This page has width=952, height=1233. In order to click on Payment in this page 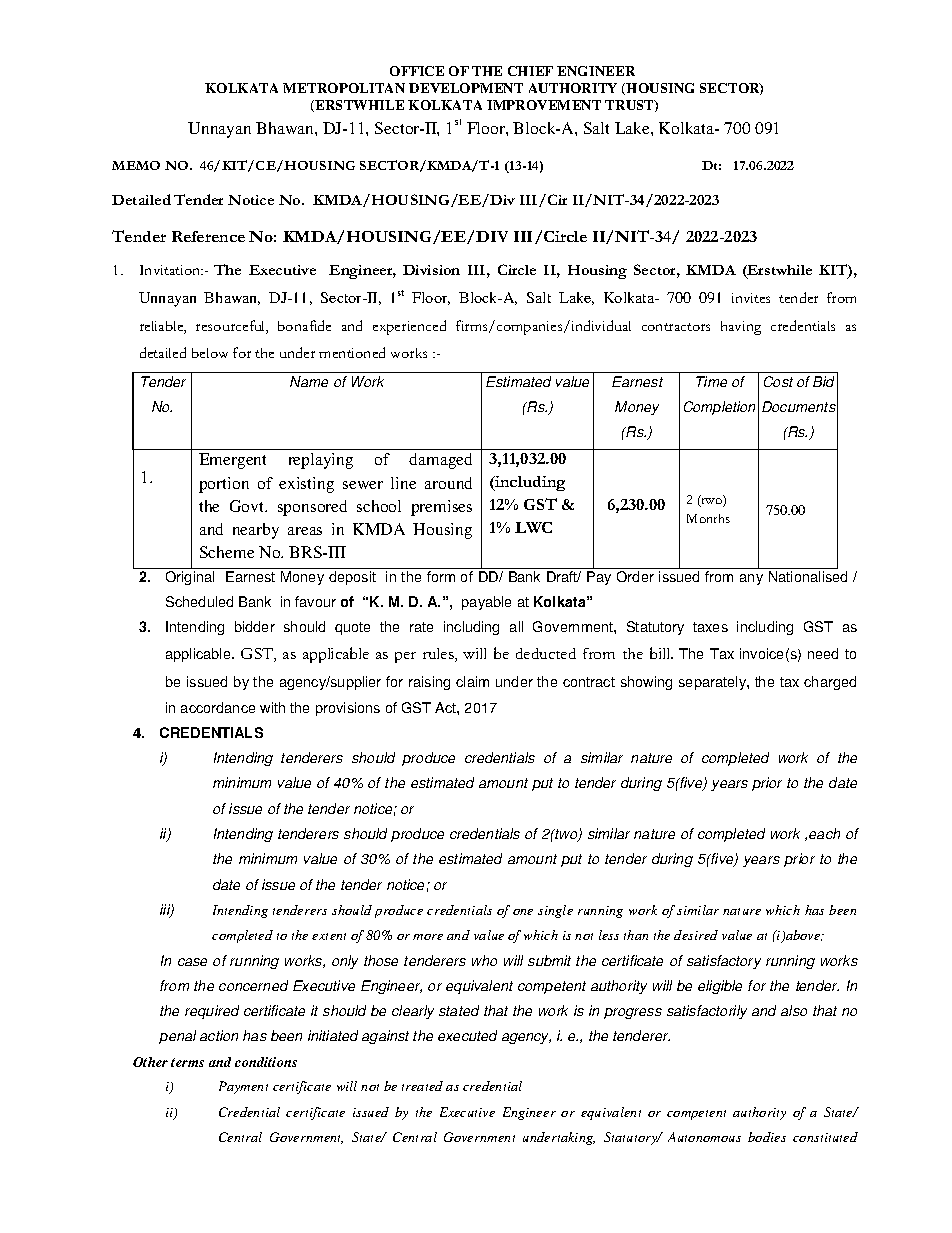, I will do `click(243, 1087)`.
